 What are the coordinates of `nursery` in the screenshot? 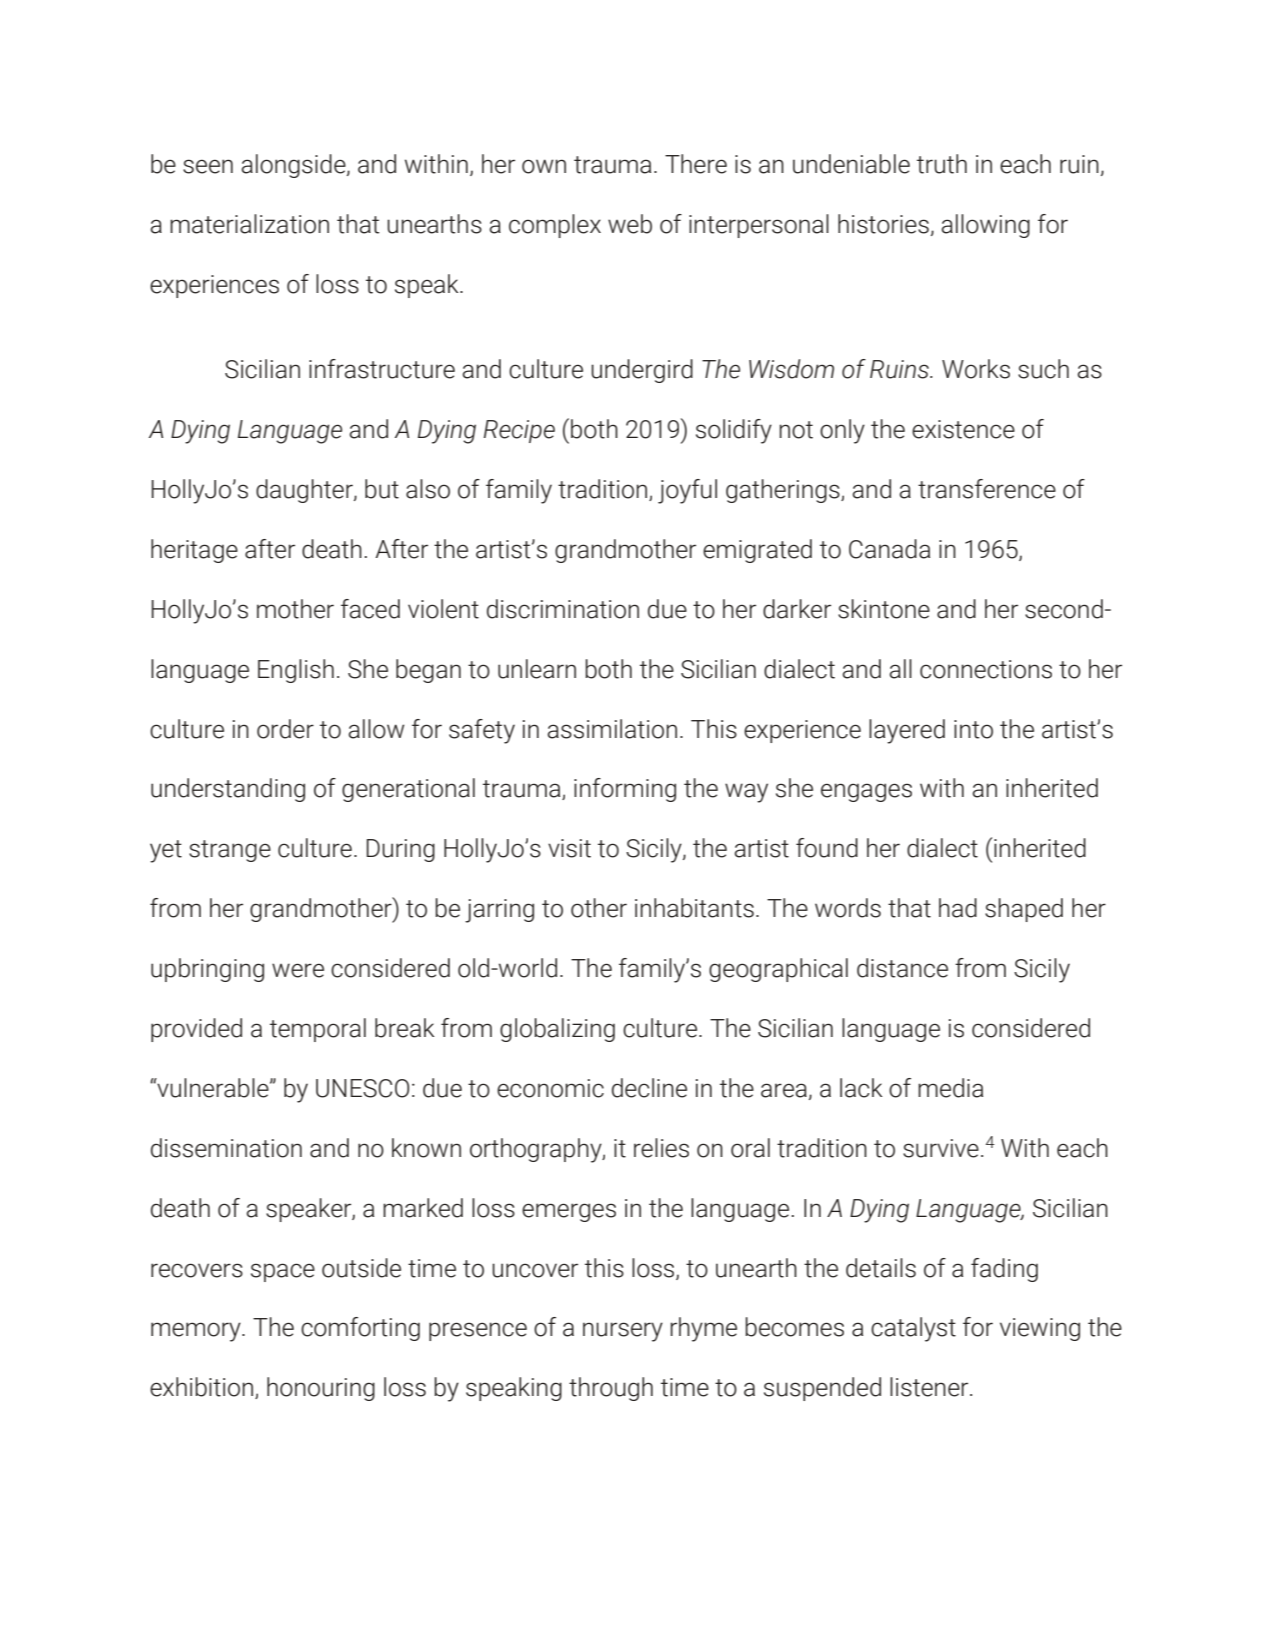 It's located at (623, 1332).
